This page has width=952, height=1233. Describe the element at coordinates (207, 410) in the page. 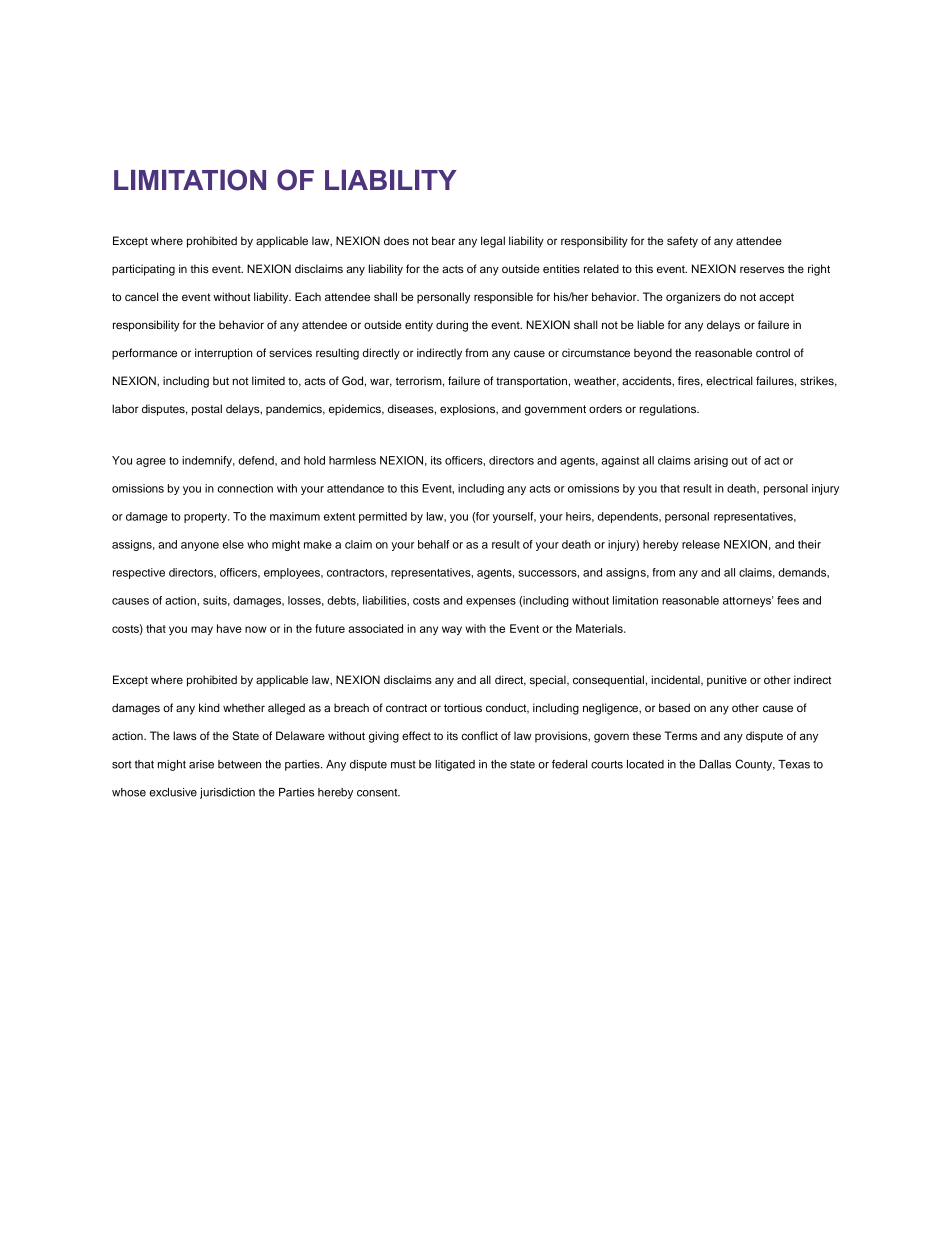

I see `postal` at that location.
